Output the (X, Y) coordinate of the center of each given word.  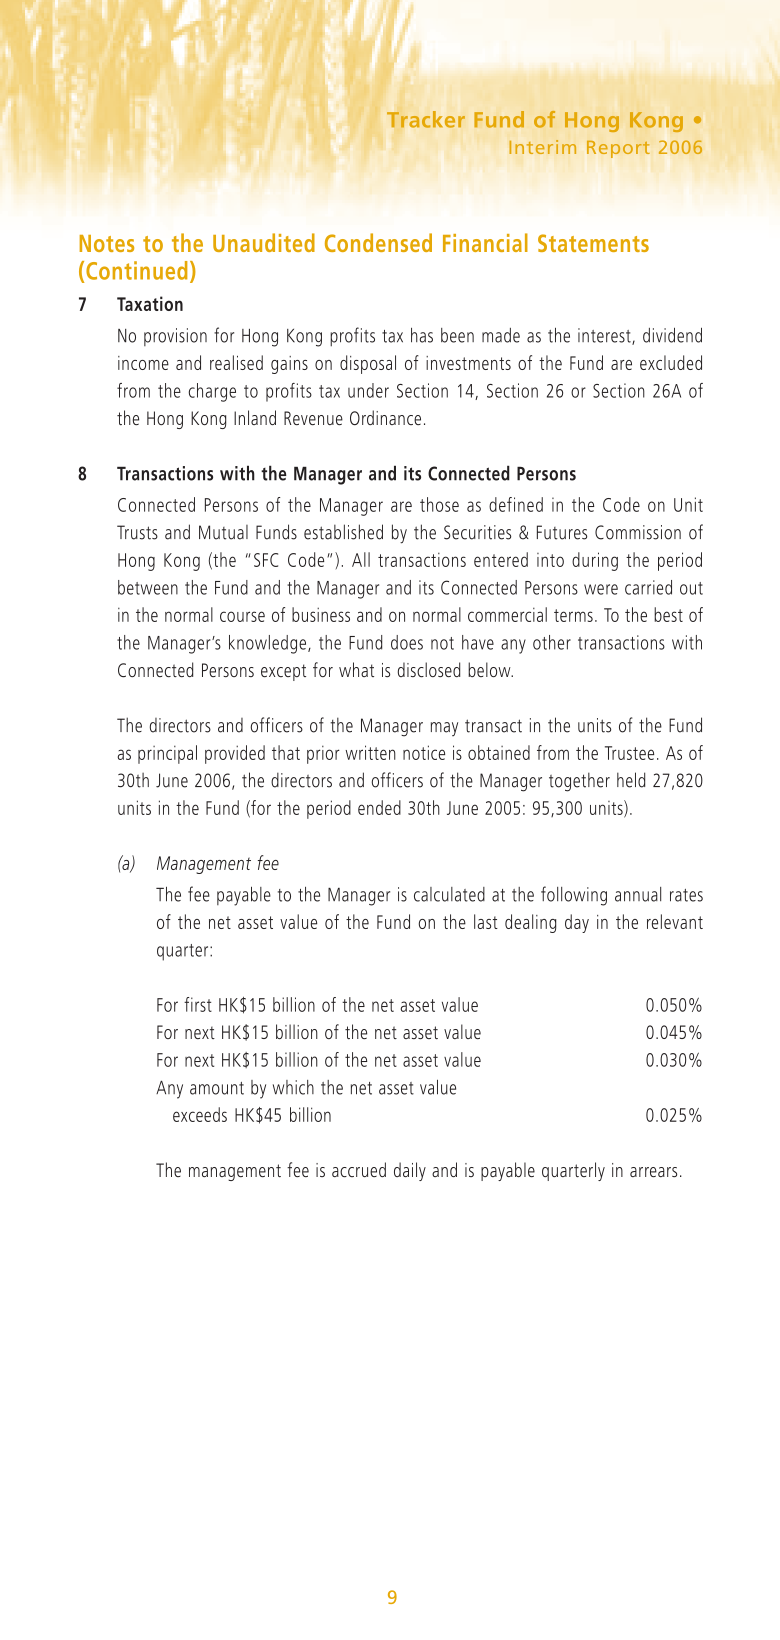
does (407, 642)
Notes (107, 243)
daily (410, 1171)
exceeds (200, 1114)
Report (618, 149)
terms (573, 615)
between (148, 587)
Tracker (426, 119)
